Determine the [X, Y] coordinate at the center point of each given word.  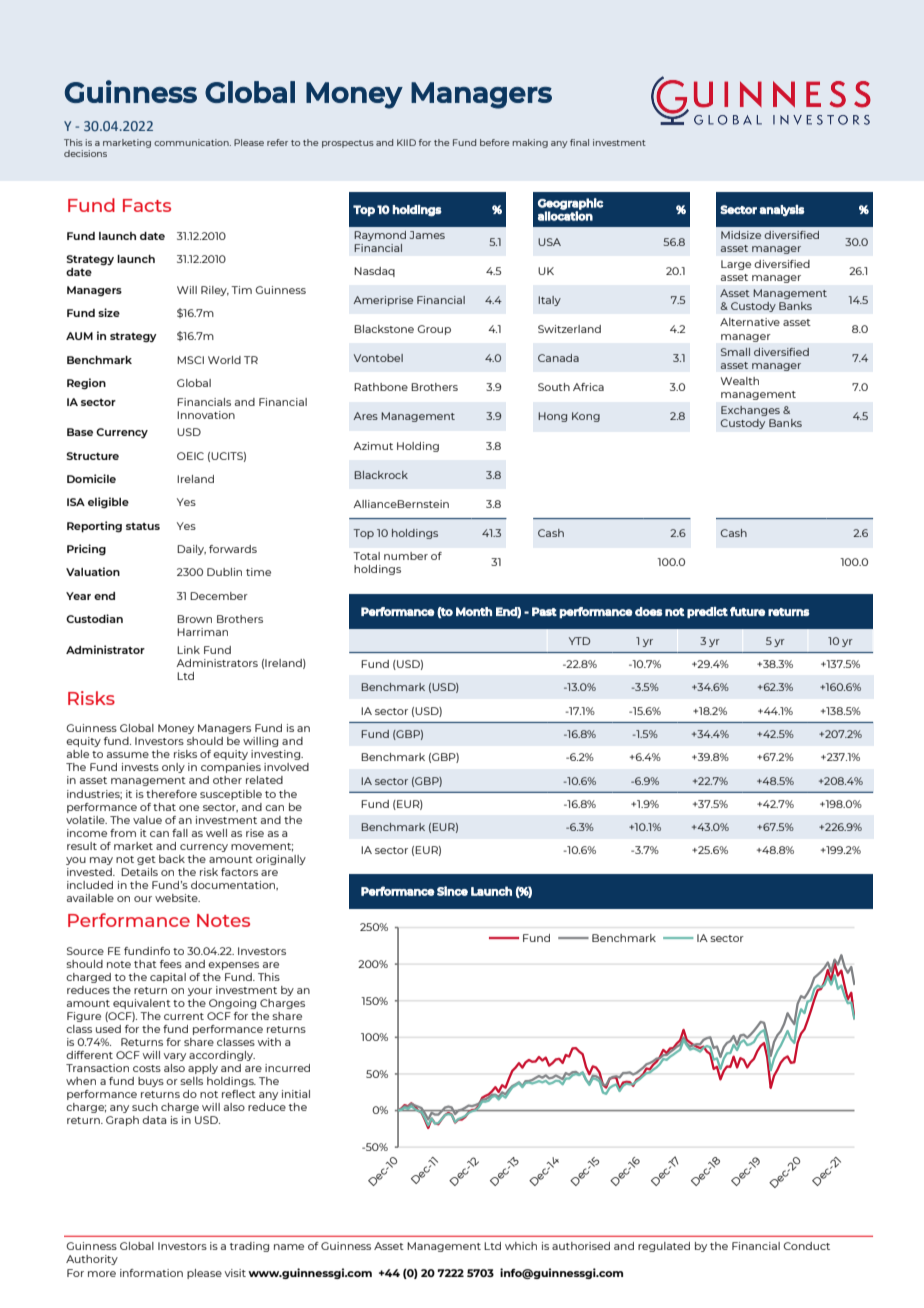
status [143, 526]
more [102, 1274]
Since [452, 891]
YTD [579, 641]
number [406, 556]
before [495, 142]
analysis [782, 210]
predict [707, 612]
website [177, 898]
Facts [147, 205]
